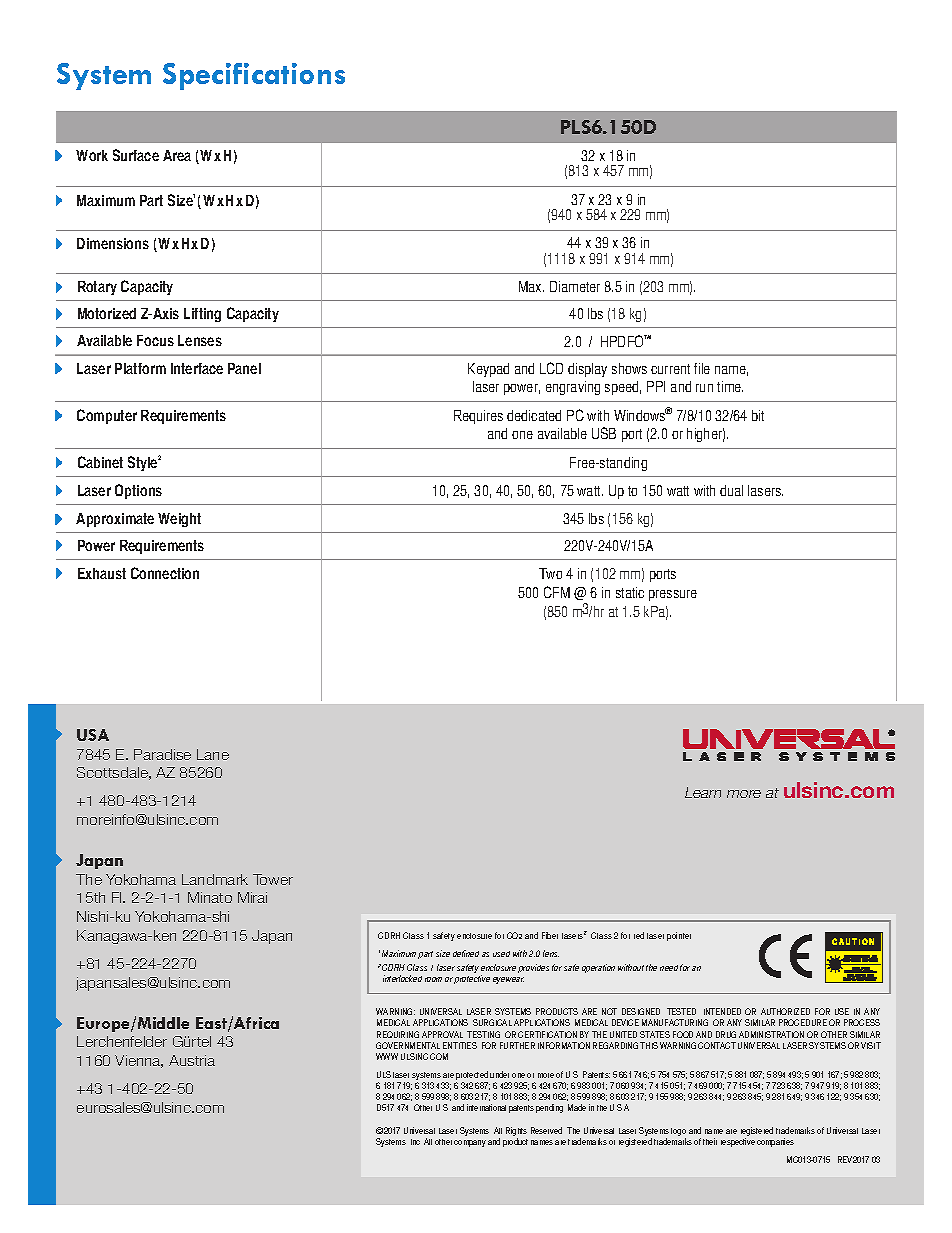 The height and width of the page is (1233, 952). Describe the element at coordinates (177, 155) in the page. I see `Area` at that location.
